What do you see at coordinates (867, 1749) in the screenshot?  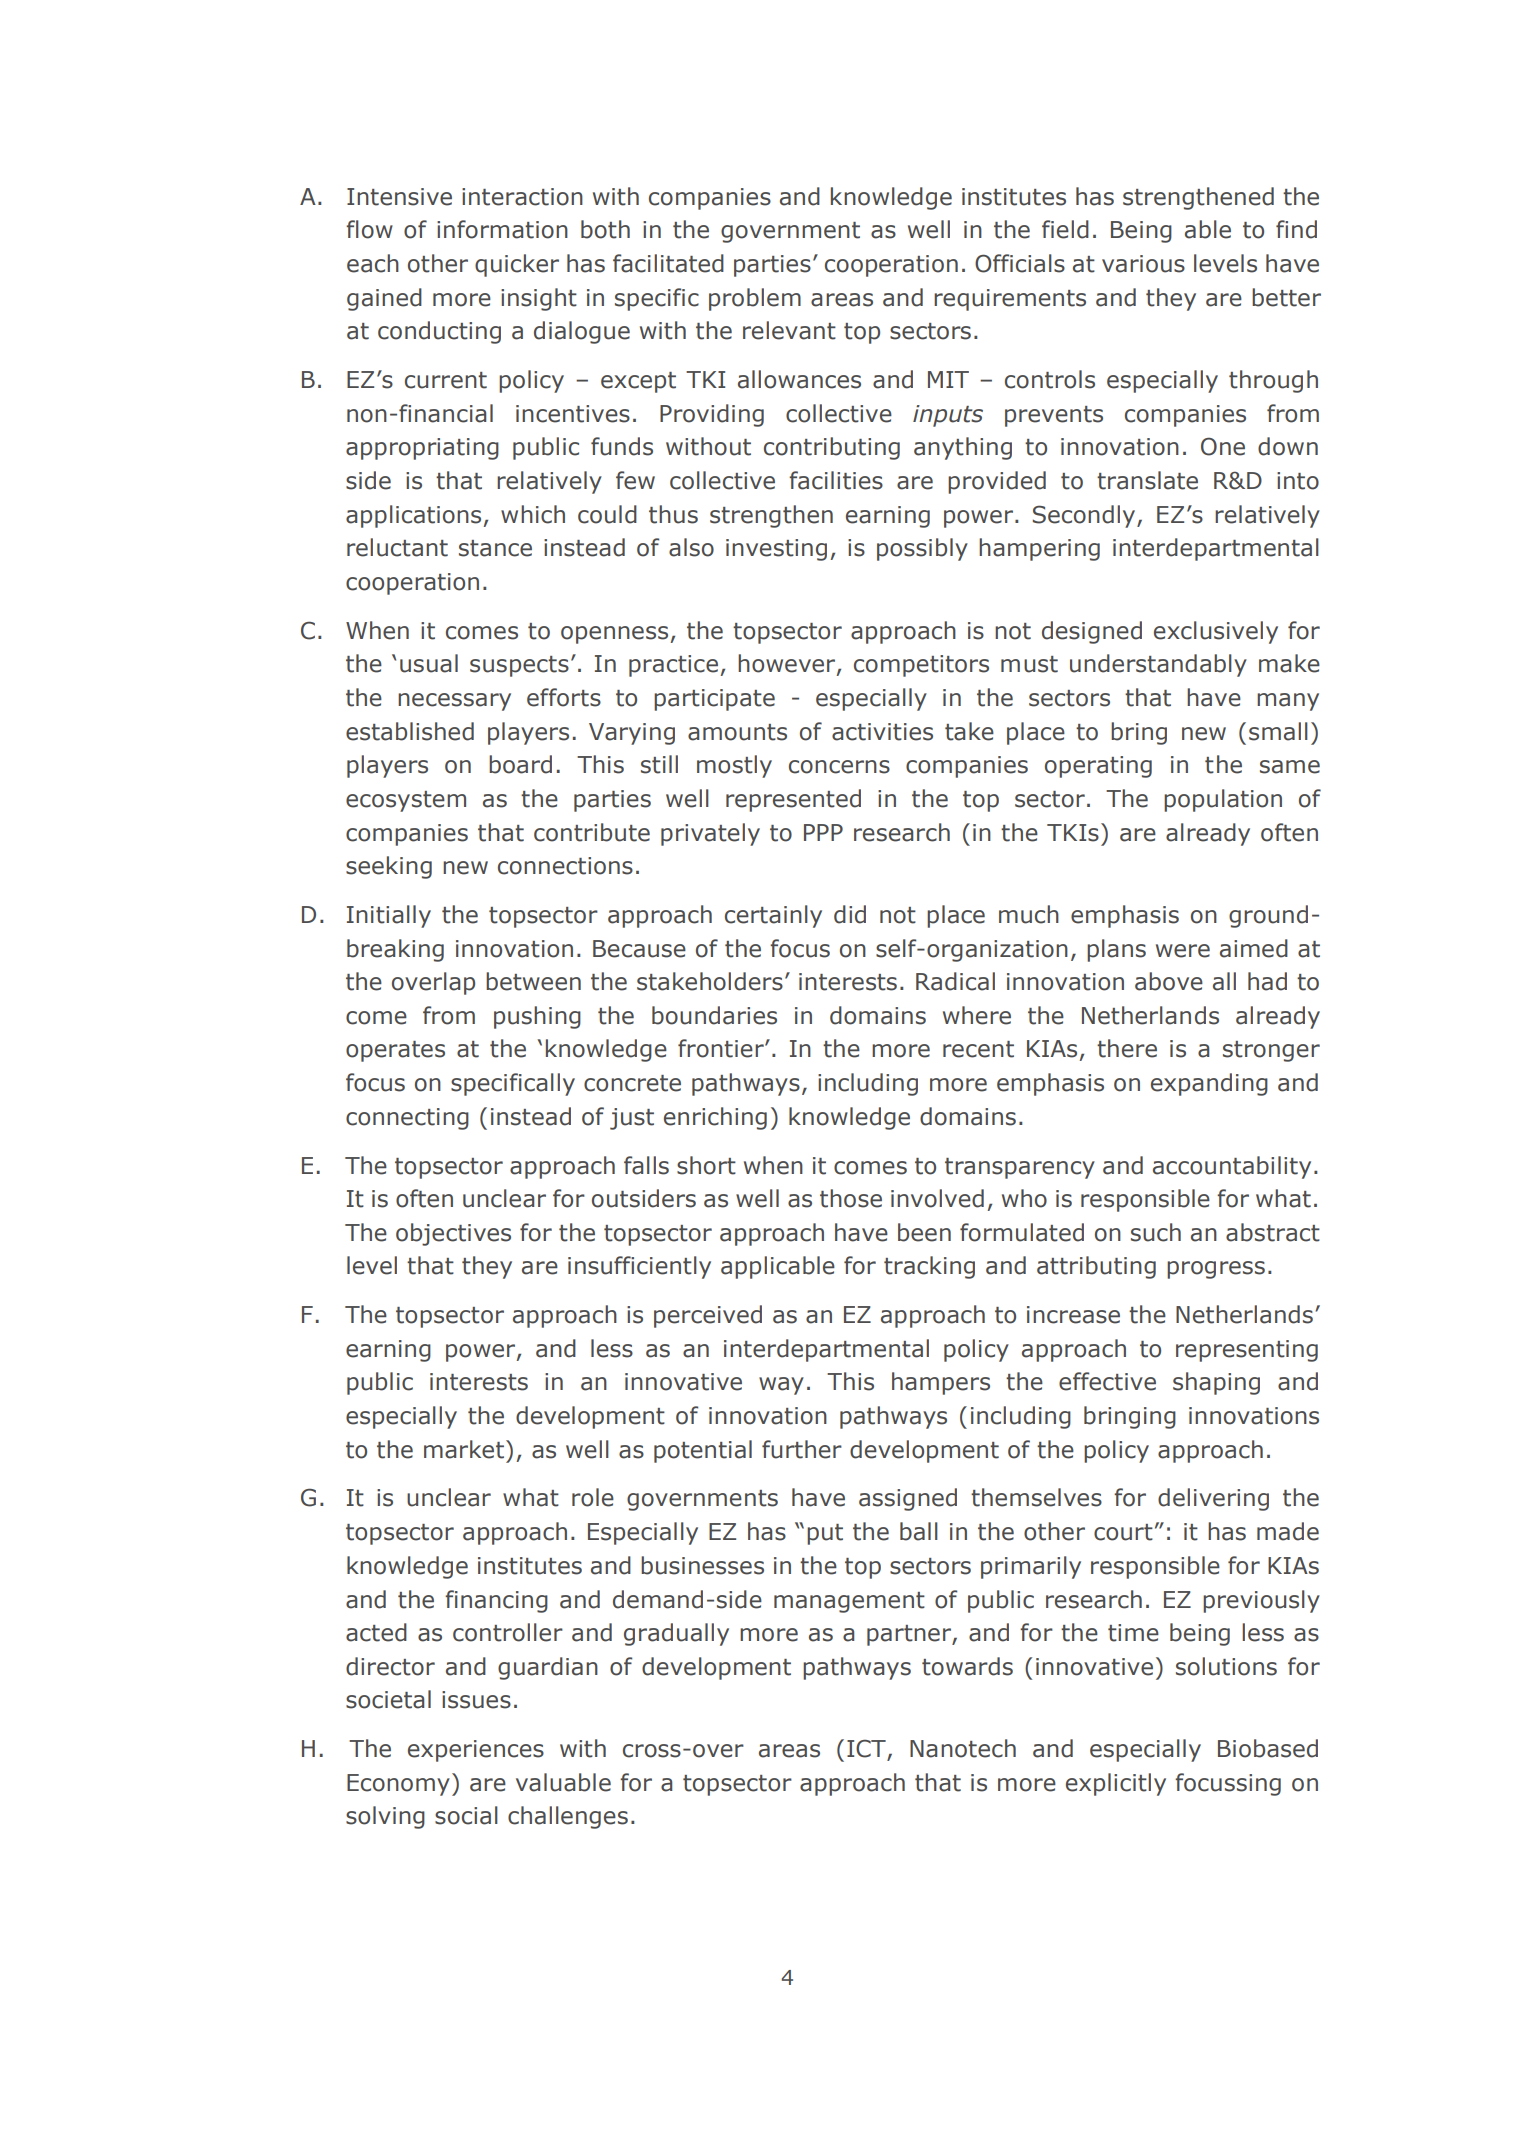 I see `ICT` at bounding box center [867, 1749].
